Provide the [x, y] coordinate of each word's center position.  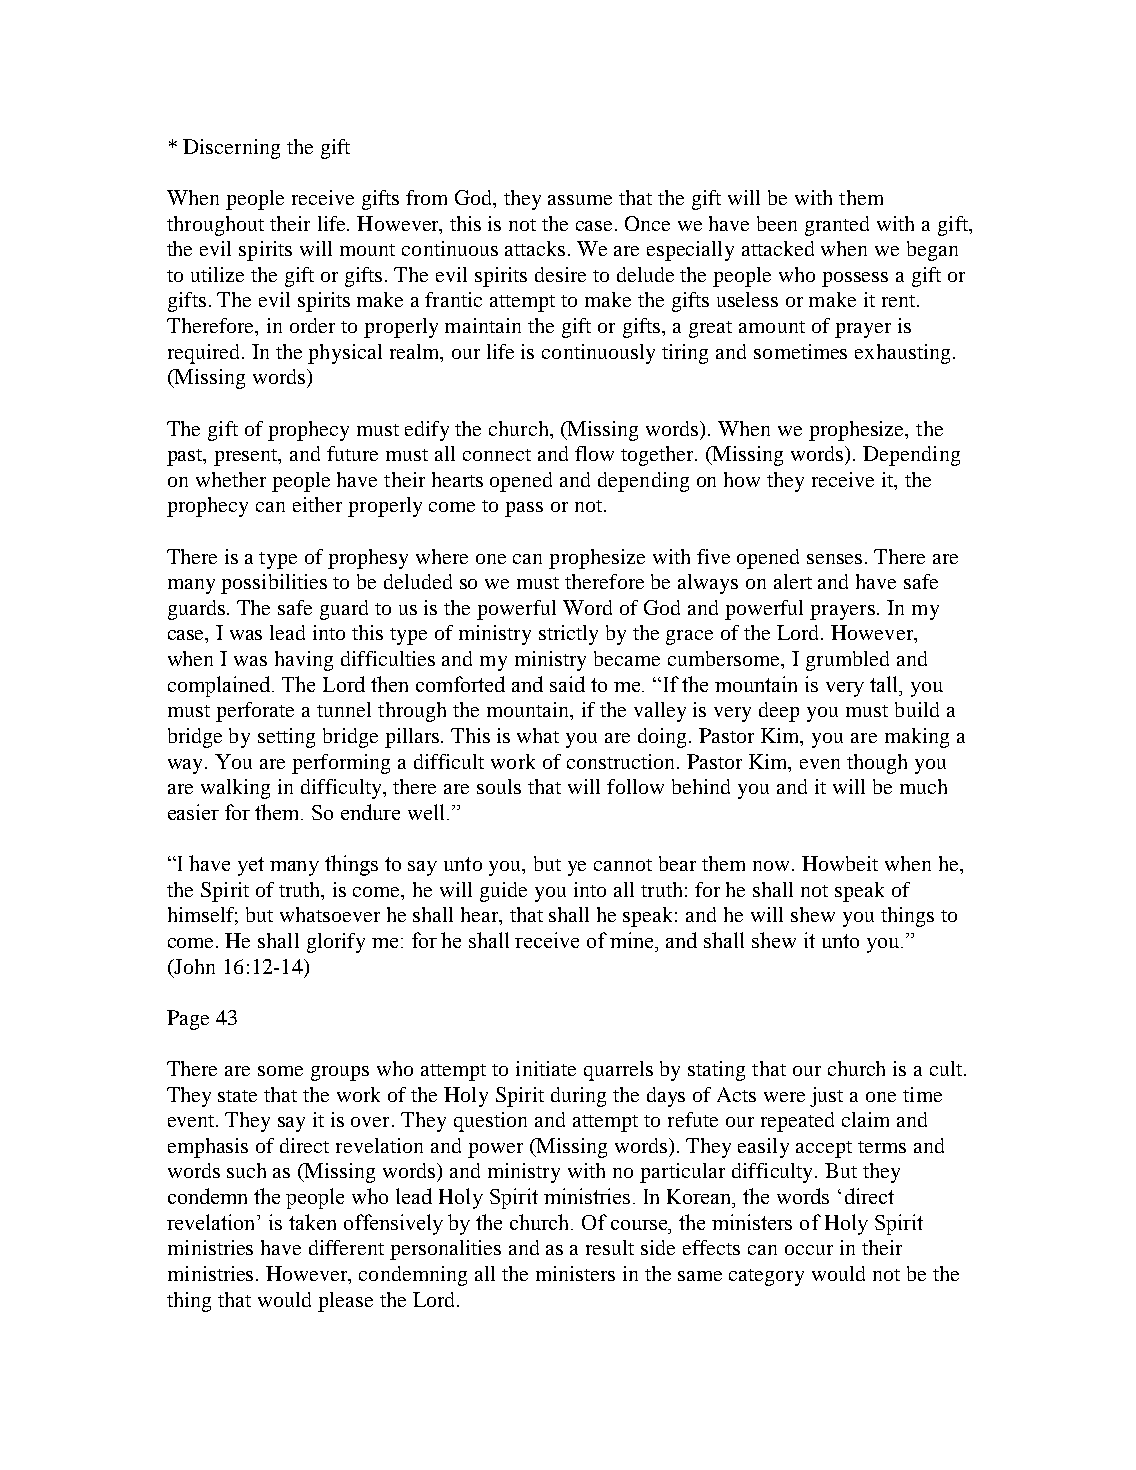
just [826, 1097]
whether [231, 479]
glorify [336, 943]
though [877, 764]
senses [834, 559]
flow [594, 453]
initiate [546, 1068]
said [567, 684]
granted [837, 226]
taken [312, 1222]
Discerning [231, 149]
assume [580, 200]
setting [286, 738]
